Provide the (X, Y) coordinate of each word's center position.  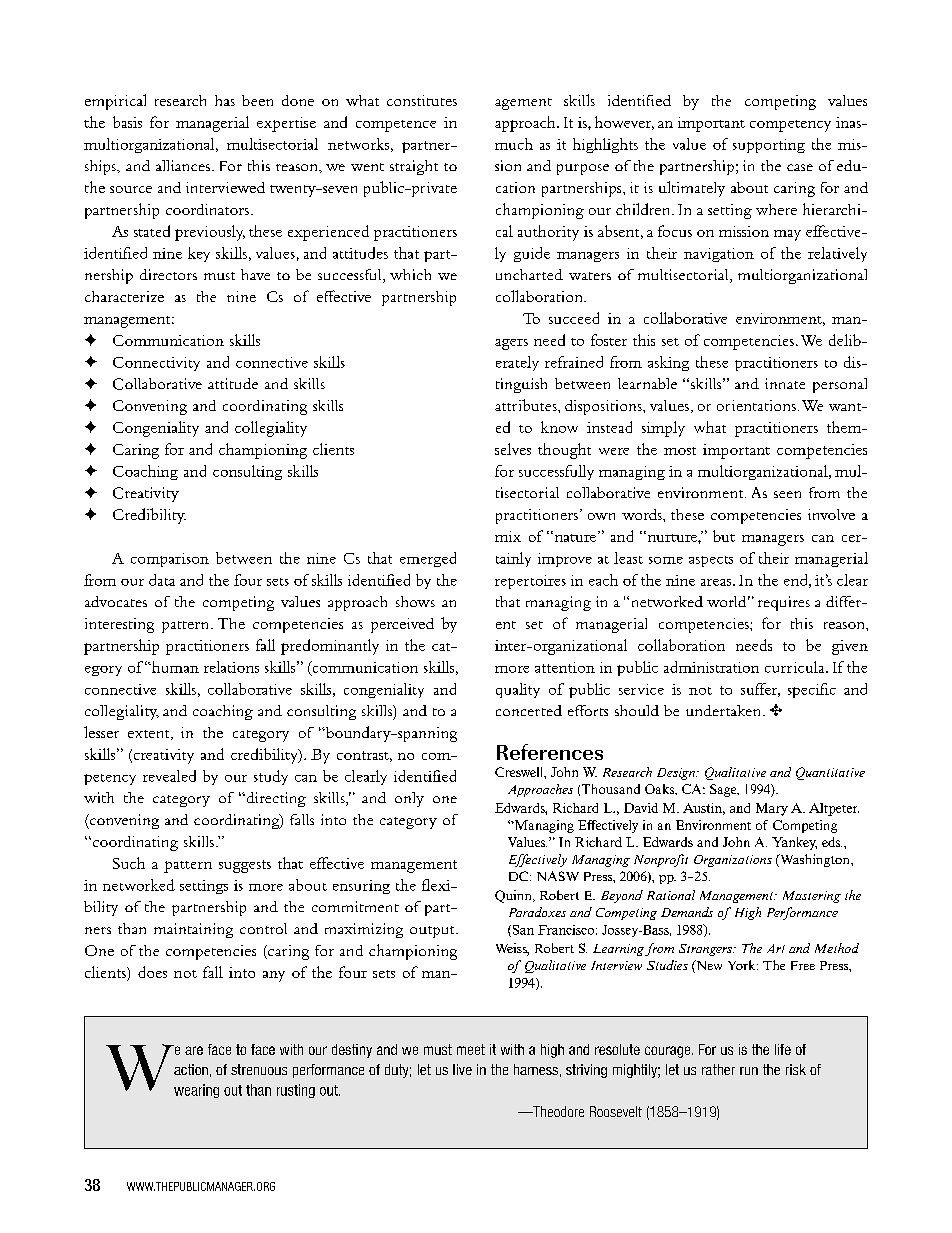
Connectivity (156, 364)
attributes (527, 405)
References (550, 752)
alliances (183, 165)
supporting (769, 146)
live (462, 1069)
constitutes (422, 100)
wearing (196, 1091)
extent (150, 735)
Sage (724, 790)
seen (787, 494)
